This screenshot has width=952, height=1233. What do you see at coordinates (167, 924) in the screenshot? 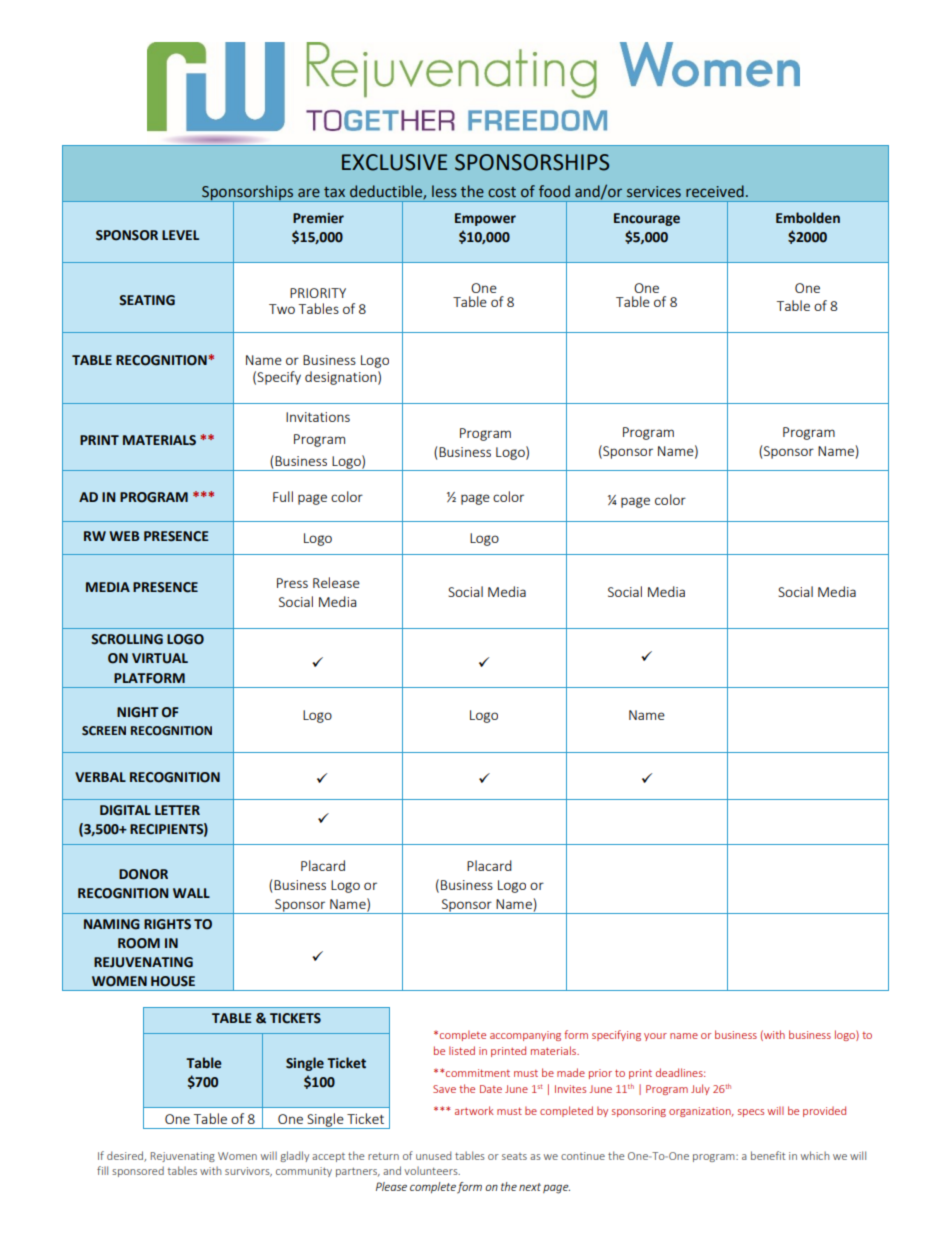
I see `RIGHTS` at bounding box center [167, 924].
